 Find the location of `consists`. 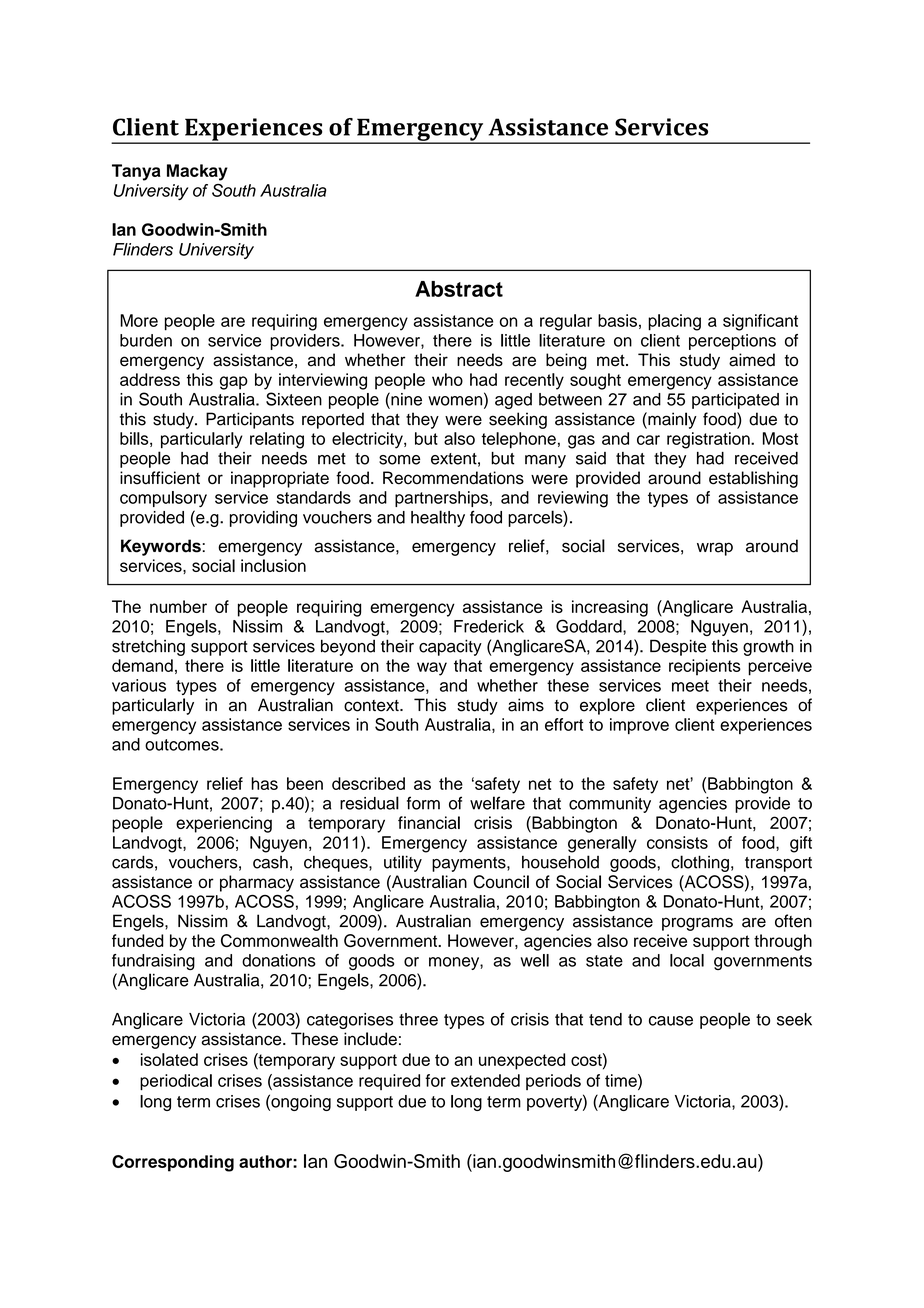

consists is located at coordinates (677, 842).
